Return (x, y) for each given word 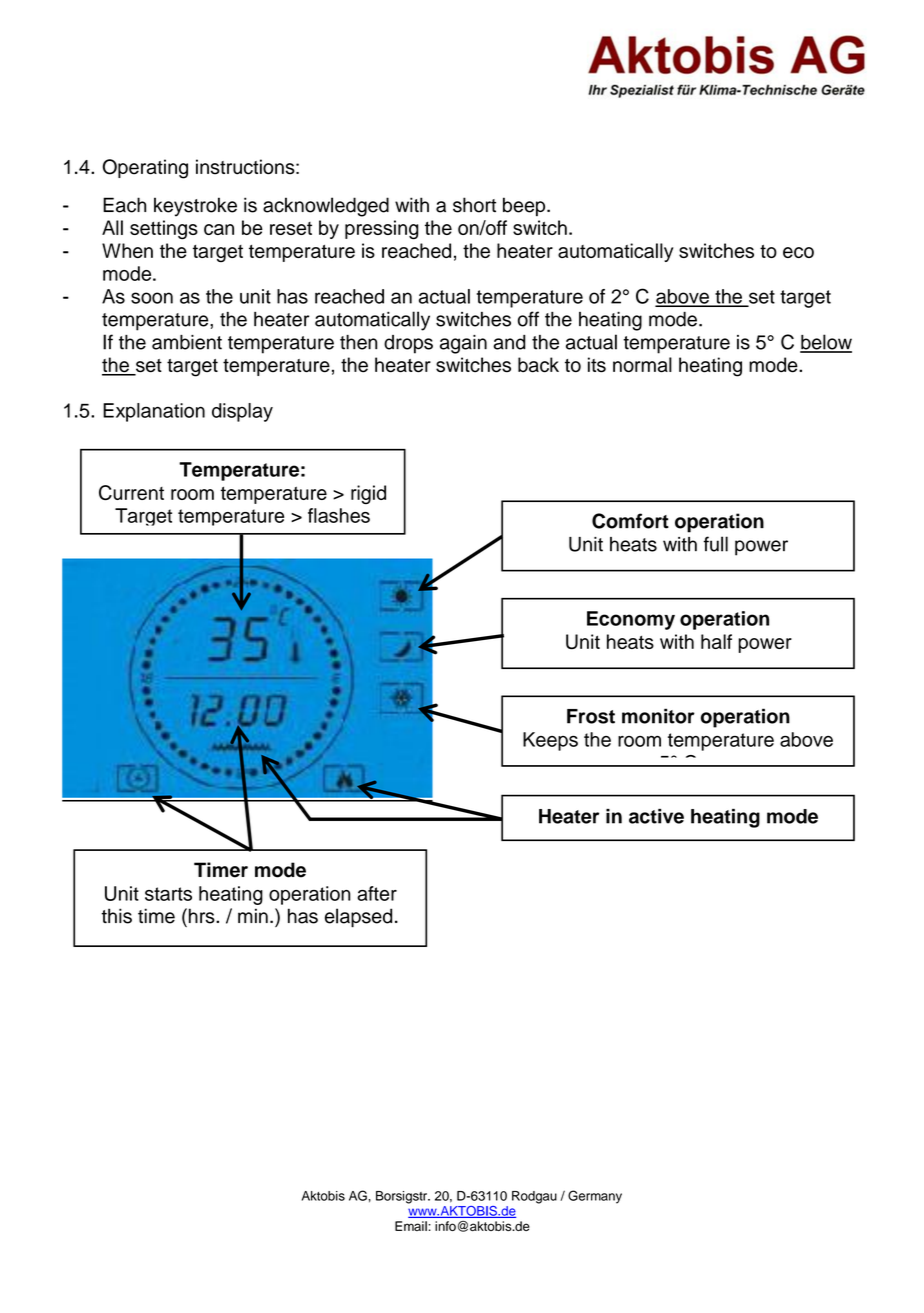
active (656, 816)
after (377, 893)
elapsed (358, 918)
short (474, 205)
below (826, 343)
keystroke (195, 207)
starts (168, 894)
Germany (595, 1197)
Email (411, 1226)
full (716, 544)
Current (131, 492)
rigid (368, 494)
